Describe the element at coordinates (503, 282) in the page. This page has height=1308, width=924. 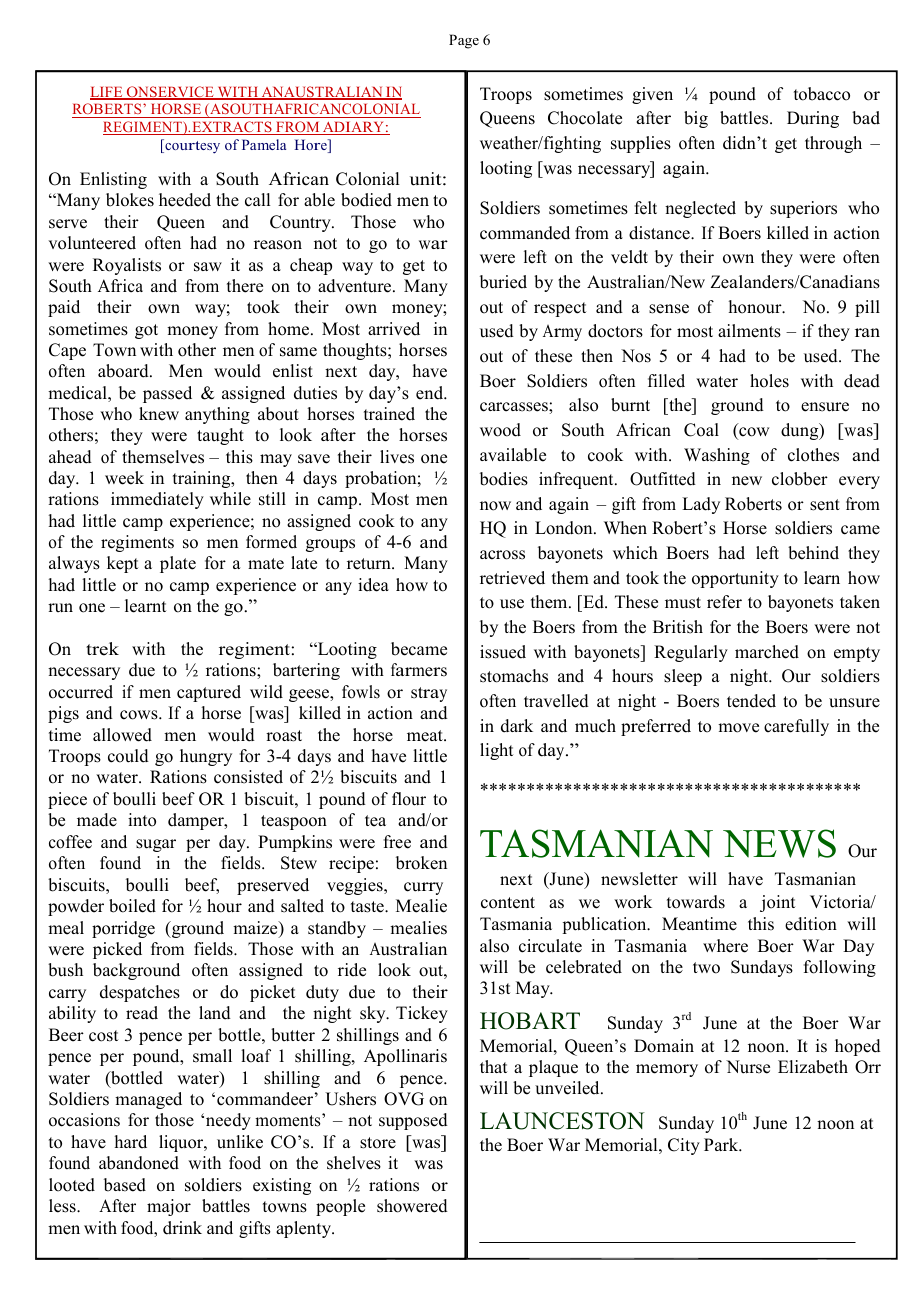
I see `buried` at that location.
